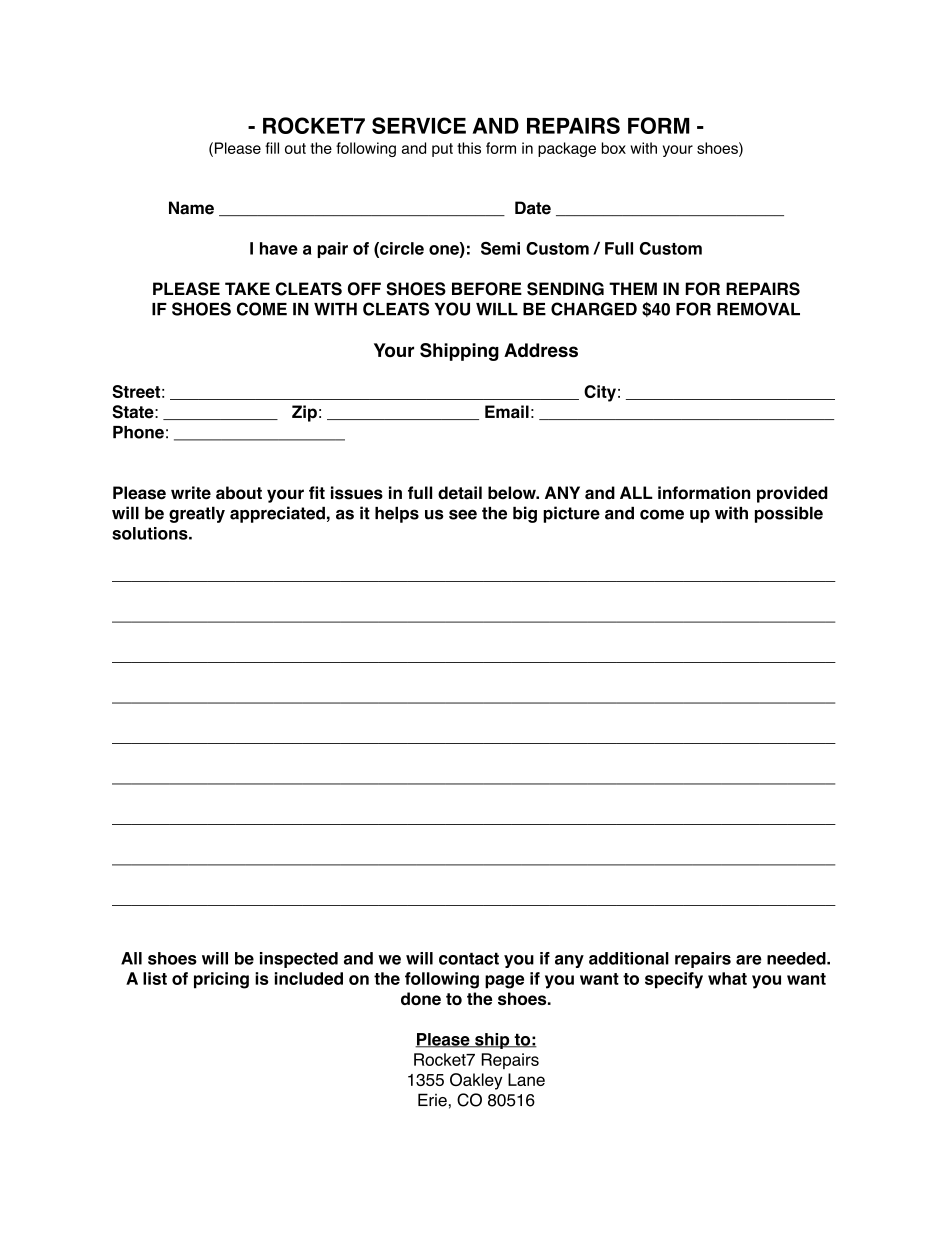  I want to click on pricing, so click(221, 980).
